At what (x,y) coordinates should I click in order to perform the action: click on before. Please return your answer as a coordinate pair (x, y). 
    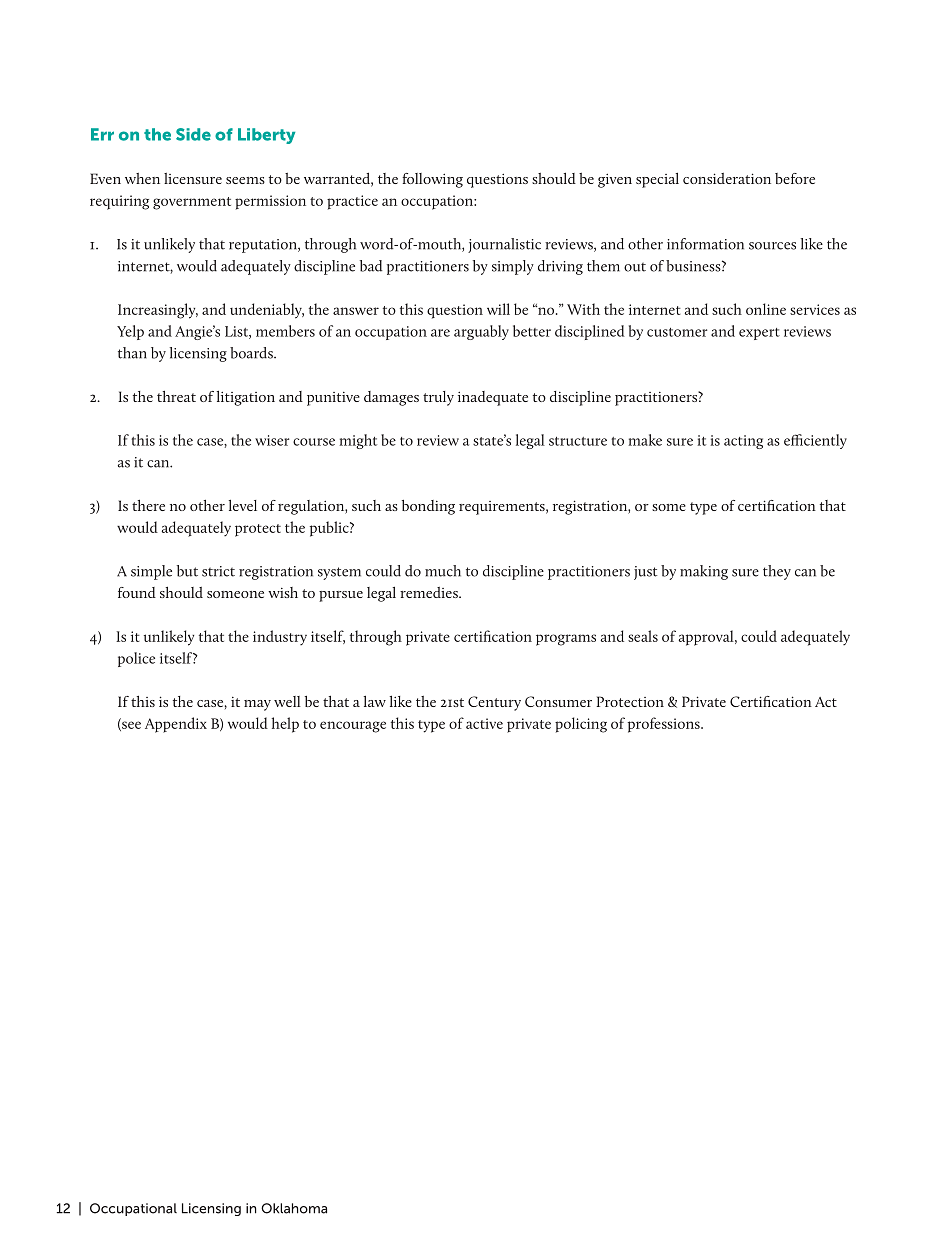
    Looking at the image, I should click on (795, 178).
